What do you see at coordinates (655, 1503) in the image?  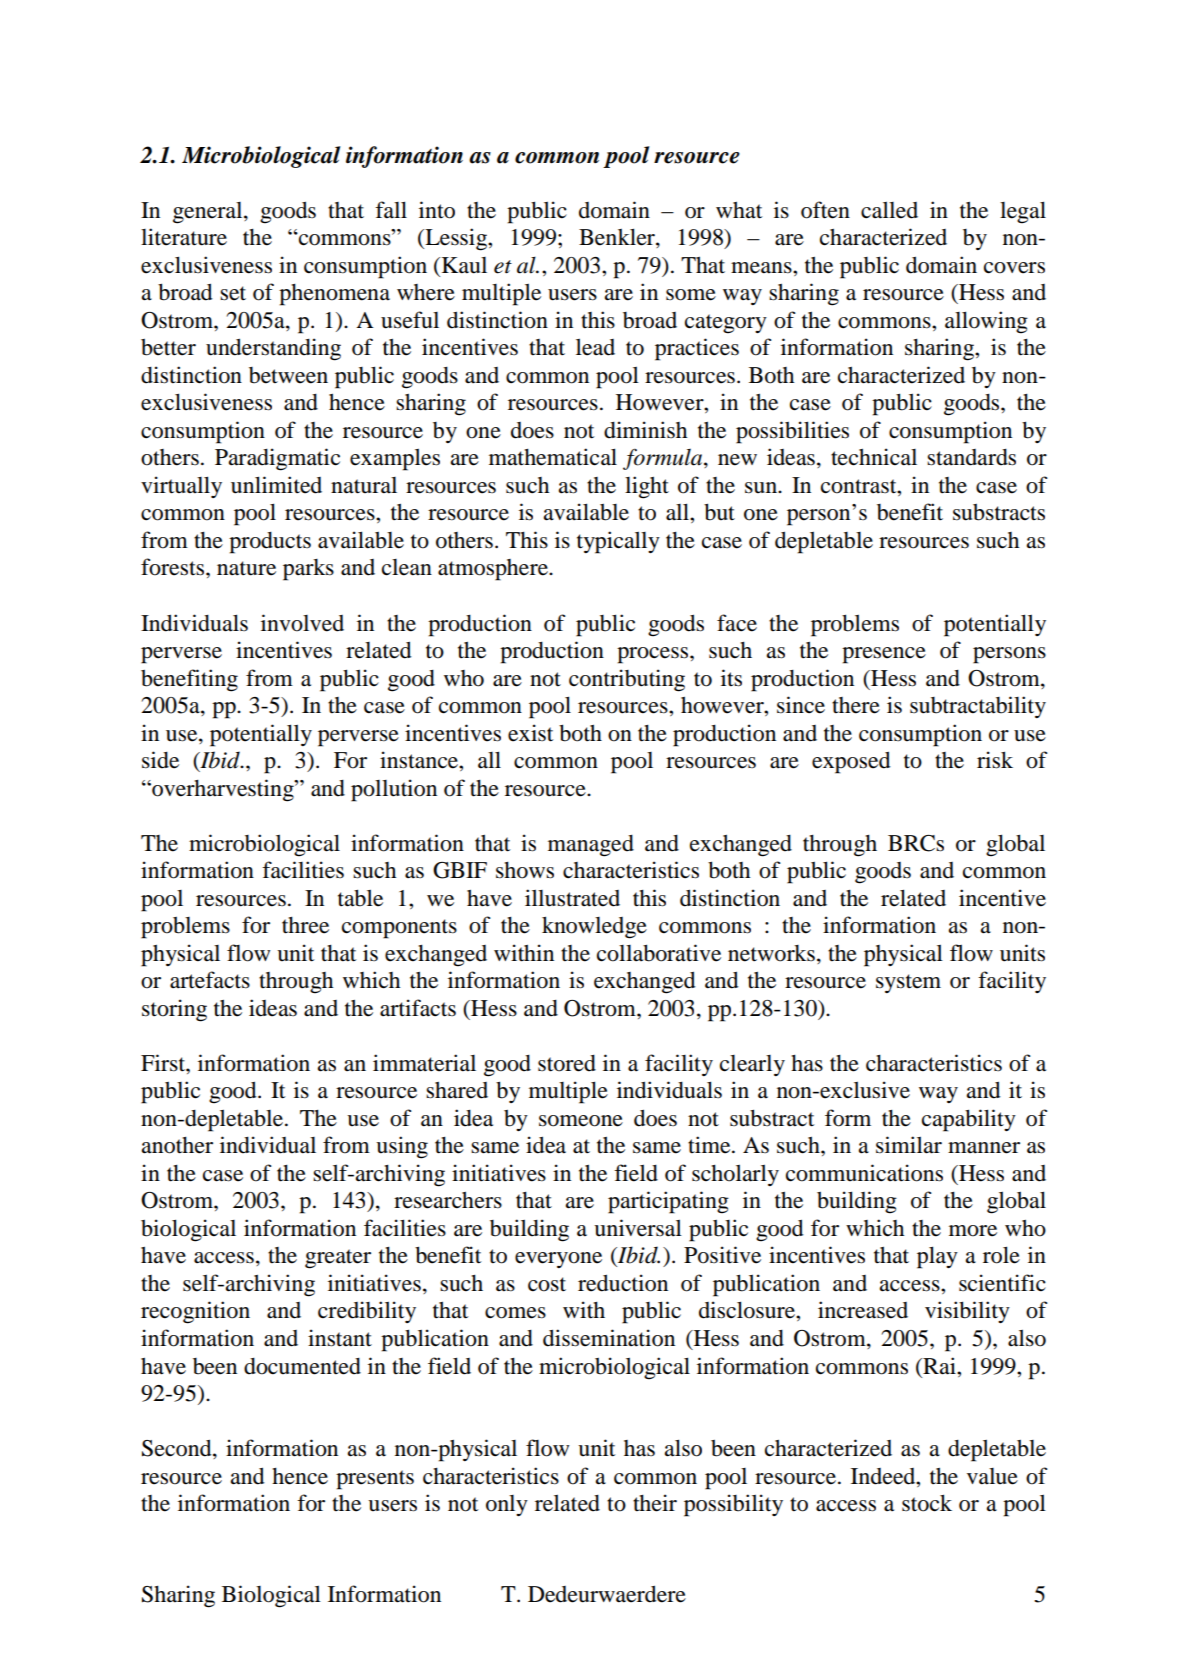 I see `their` at bounding box center [655, 1503].
